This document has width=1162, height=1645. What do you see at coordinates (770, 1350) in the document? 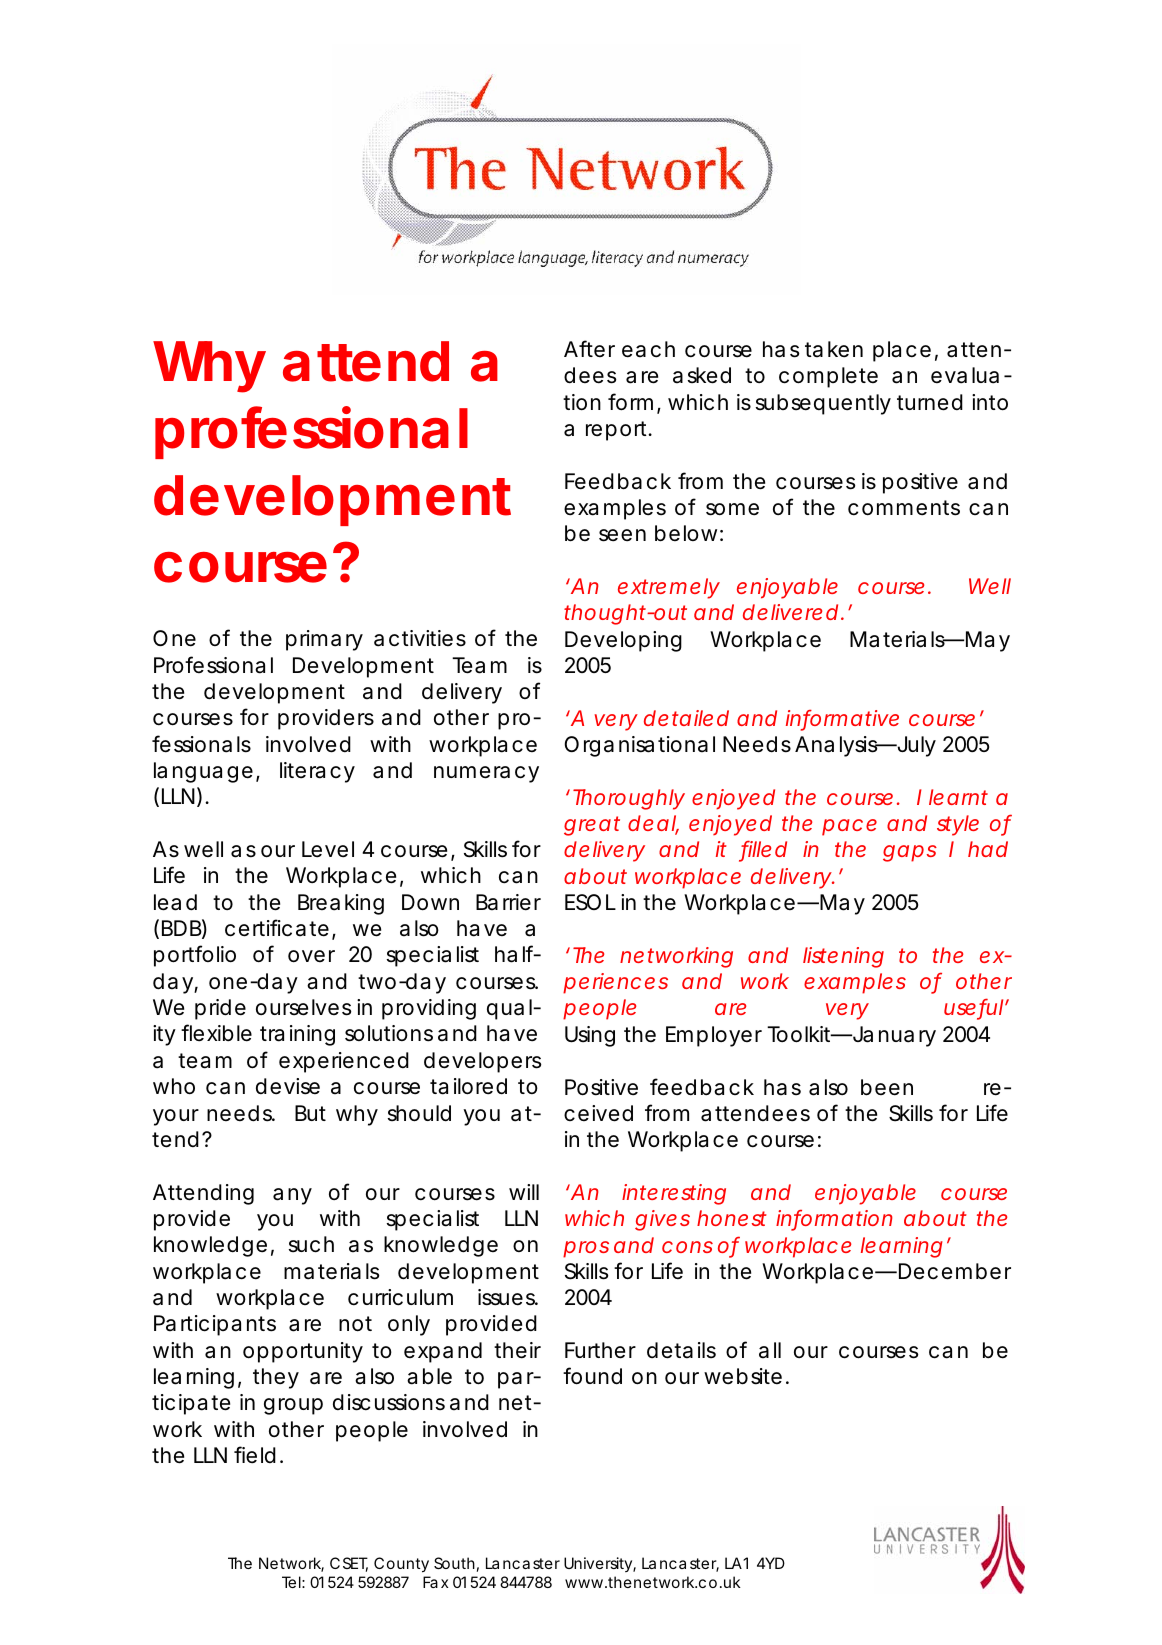
I see `all` at bounding box center [770, 1350].
